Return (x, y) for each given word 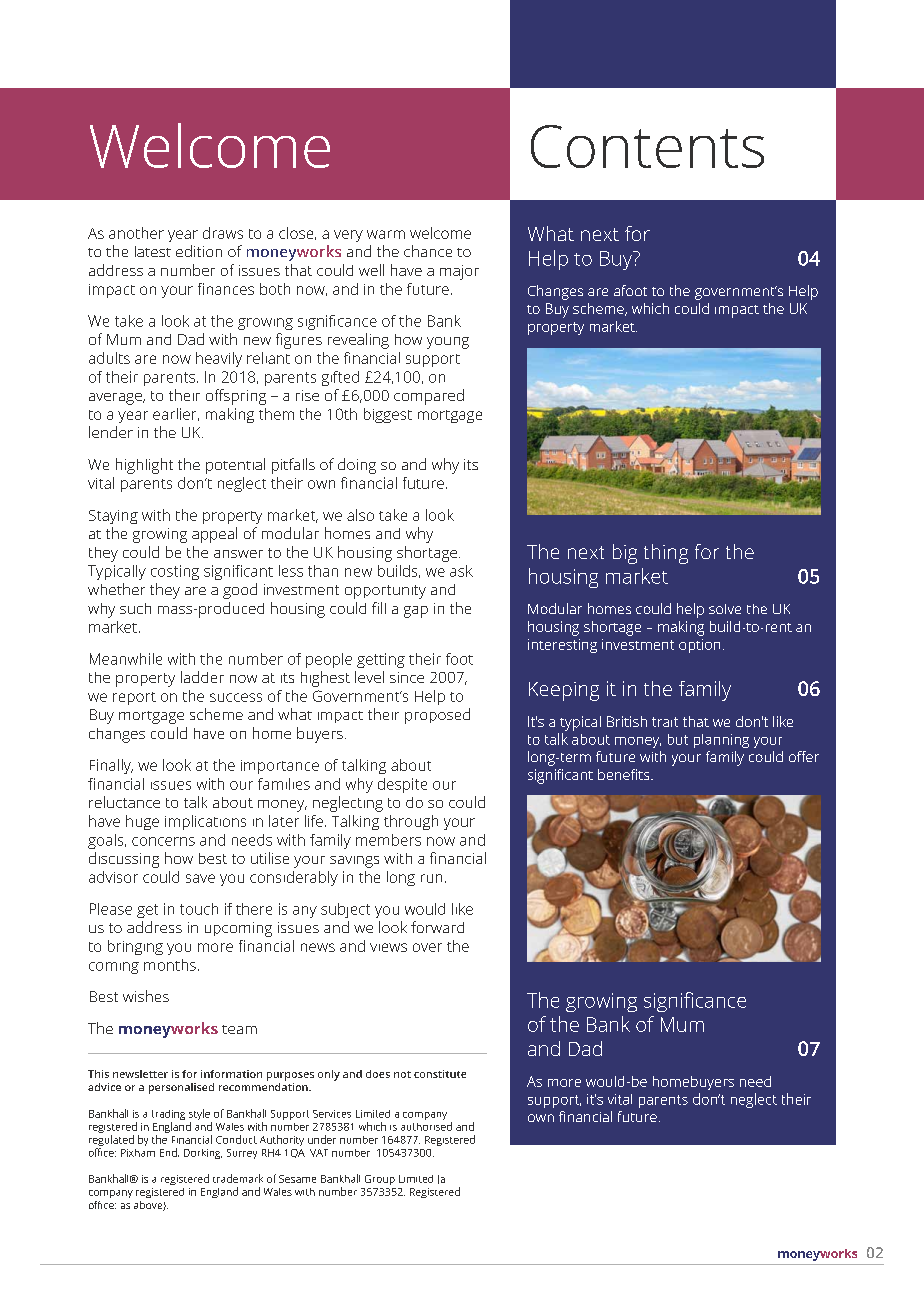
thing (666, 554)
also (360, 515)
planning (721, 741)
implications (205, 822)
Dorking (203, 1154)
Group (380, 1180)
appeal (214, 535)
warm (386, 234)
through (411, 822)
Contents (647, 146)
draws (223, 233)
